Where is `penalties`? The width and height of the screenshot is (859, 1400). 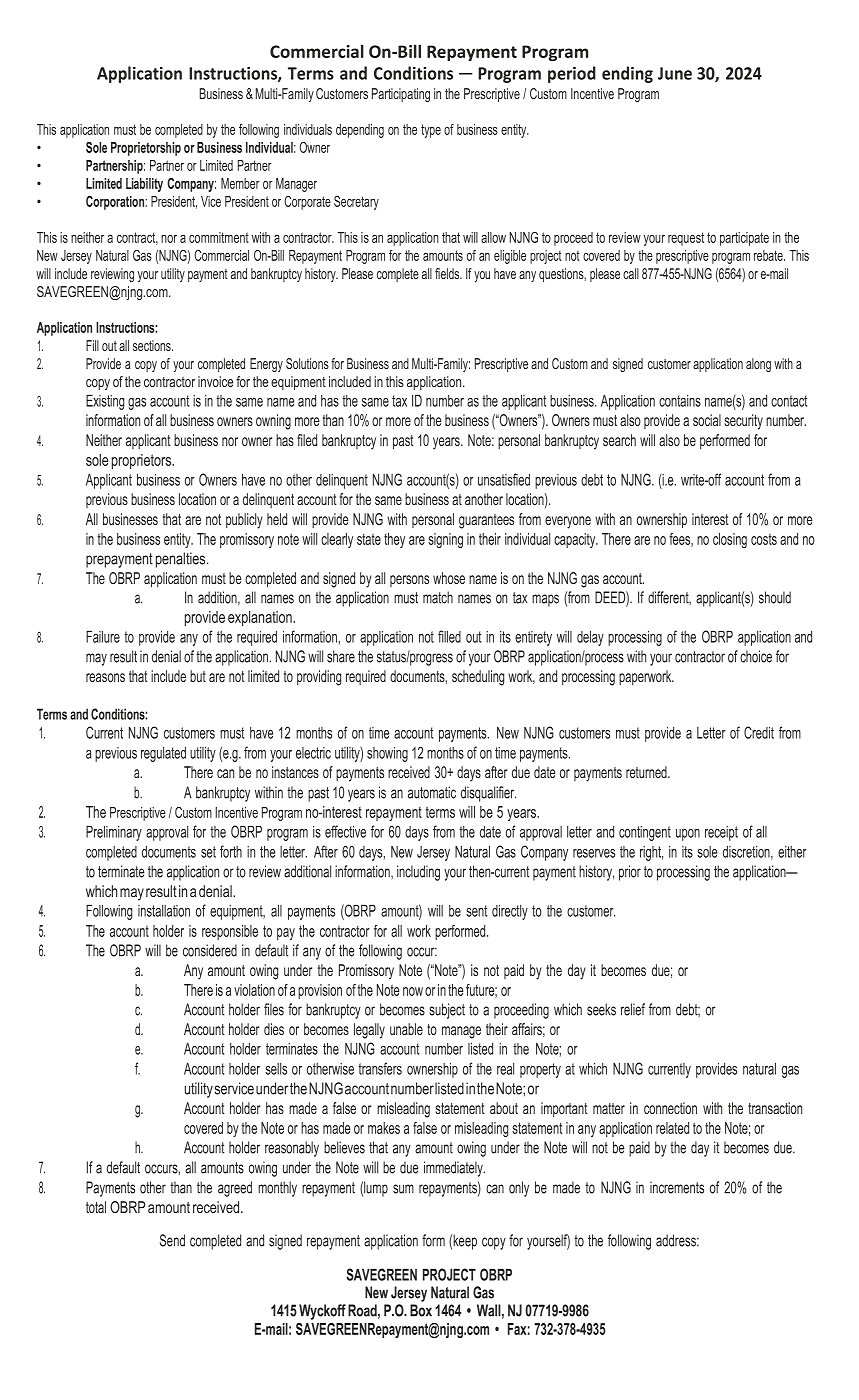
penalties is located at coordinates (182, 560).
